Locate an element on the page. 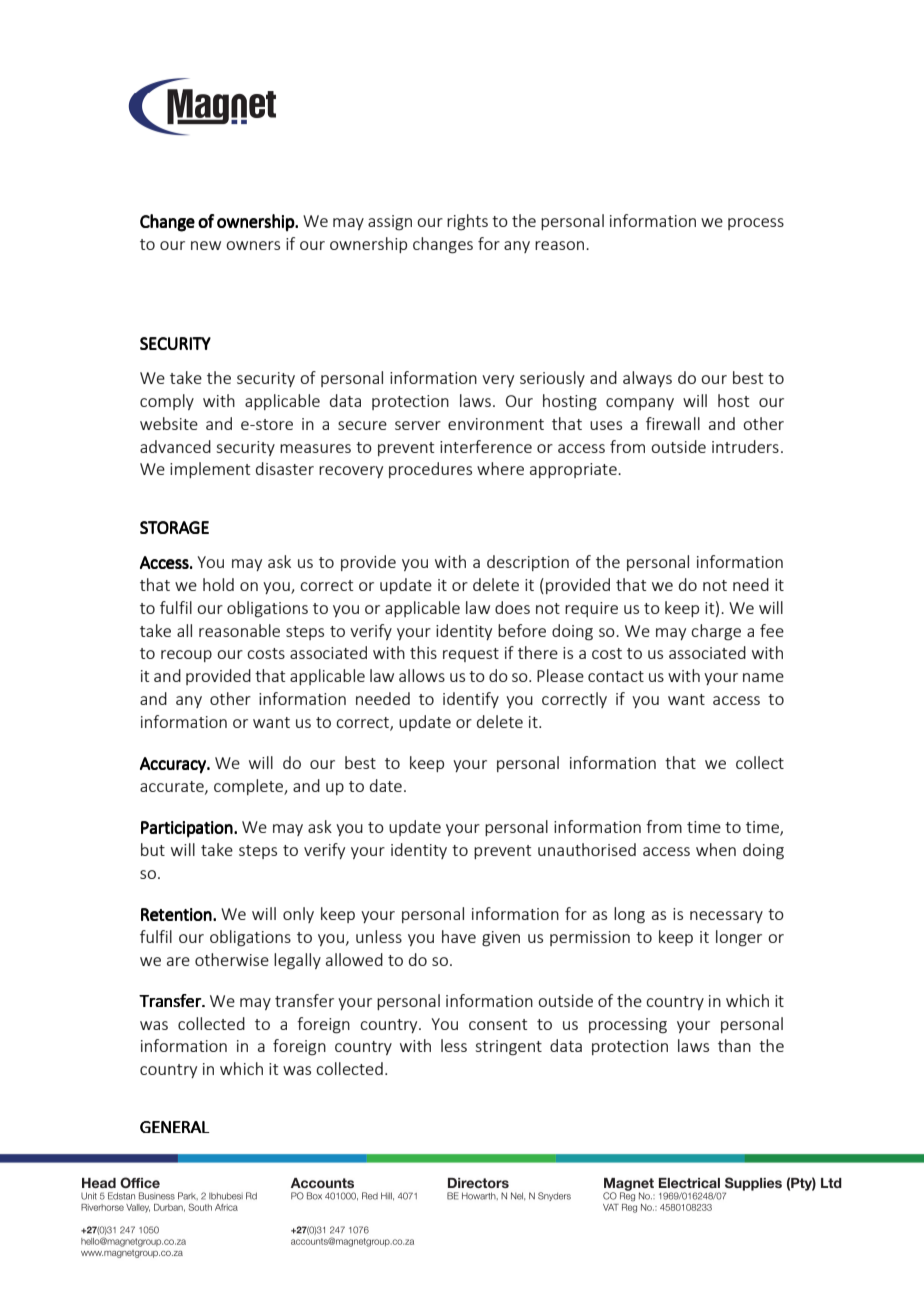 Image resolution: width=924 pixels, height=1308 pixels. new is located at coordinates (206, 245).
